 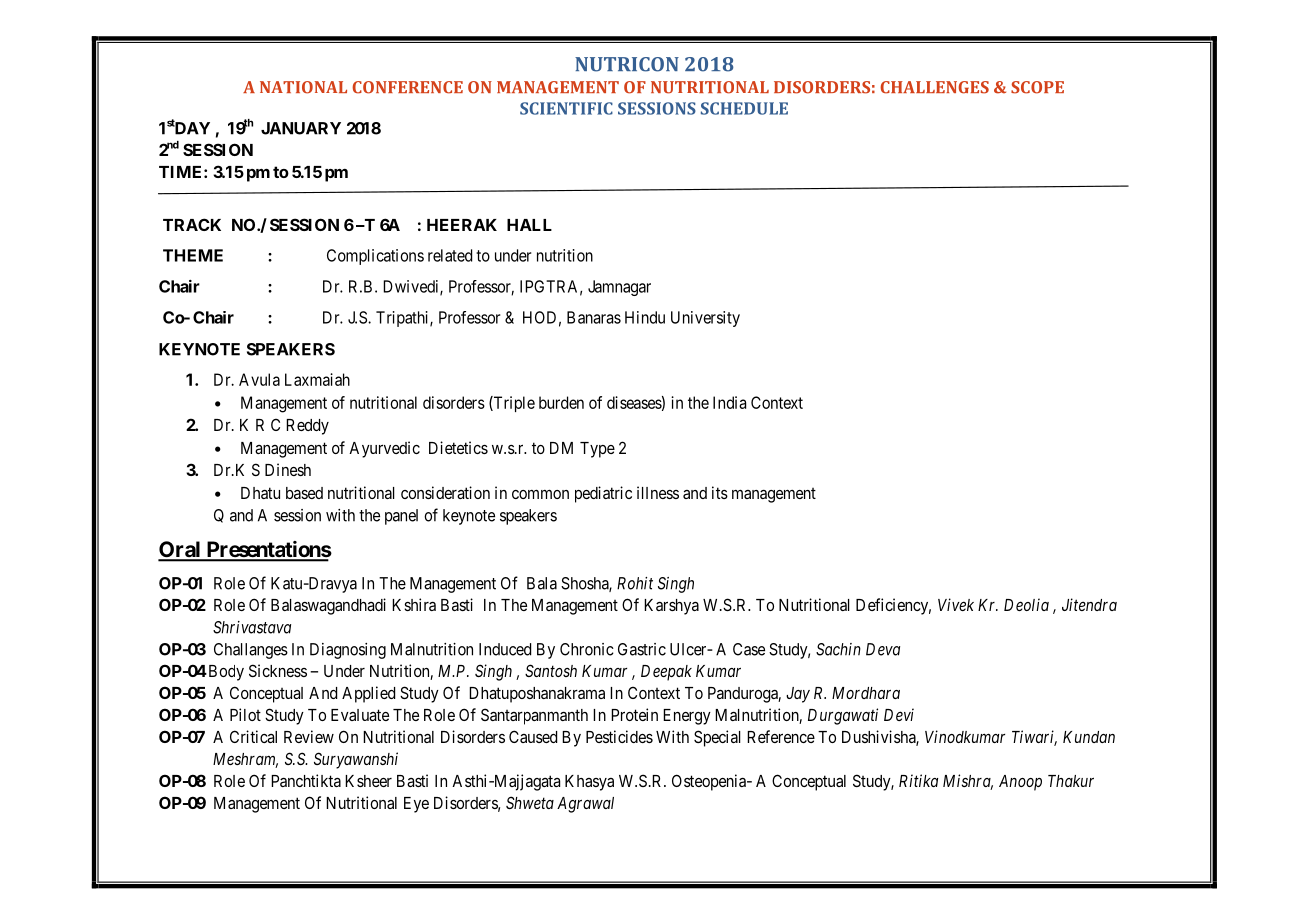 What do you see at coordinates (635, 583) in the document?
I see `Rohit` at bounding box center [635, 583].
